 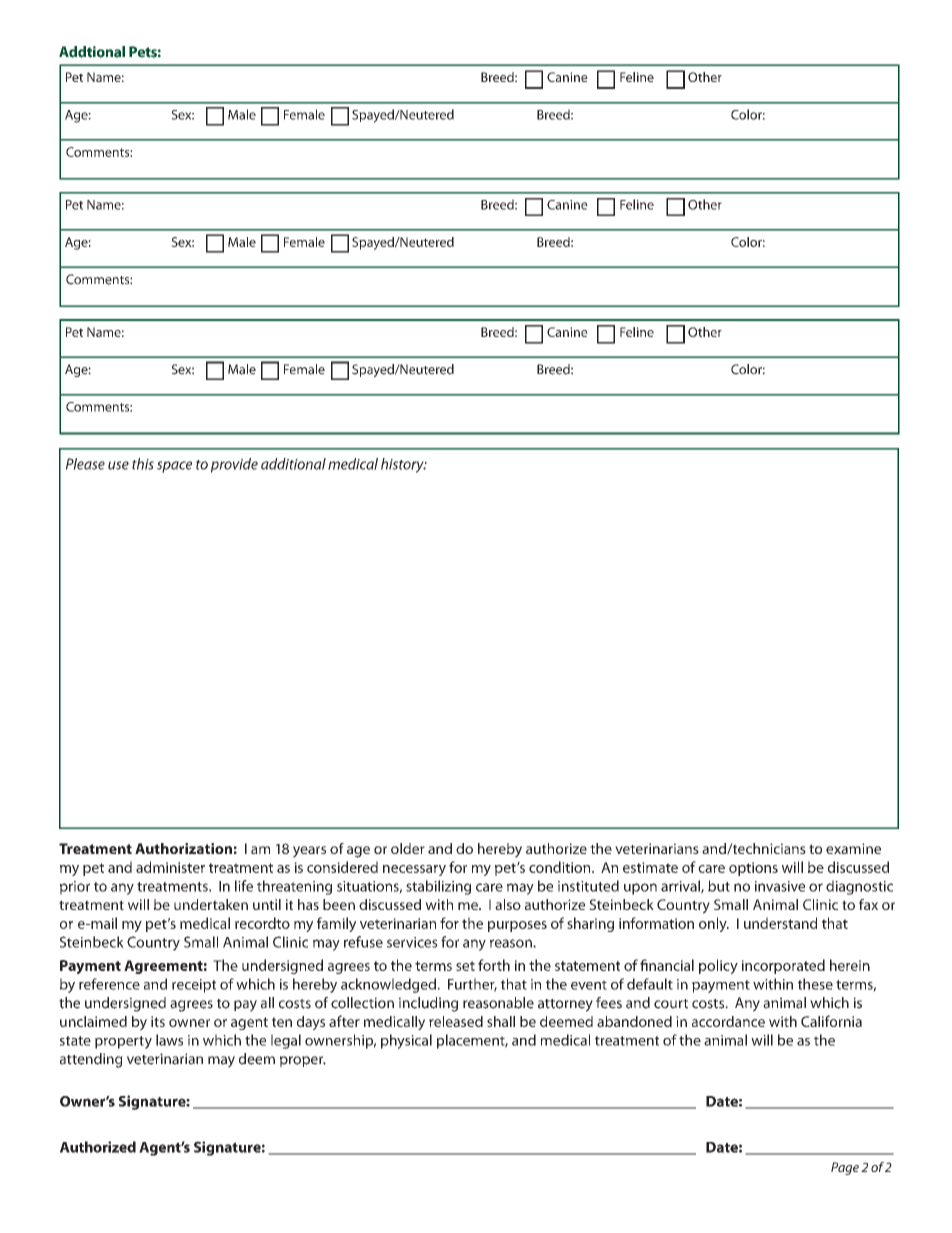 What do you see at coordinates (853, 848) in the screenshot?
I see `examine` at bounding box center [853, 848].
